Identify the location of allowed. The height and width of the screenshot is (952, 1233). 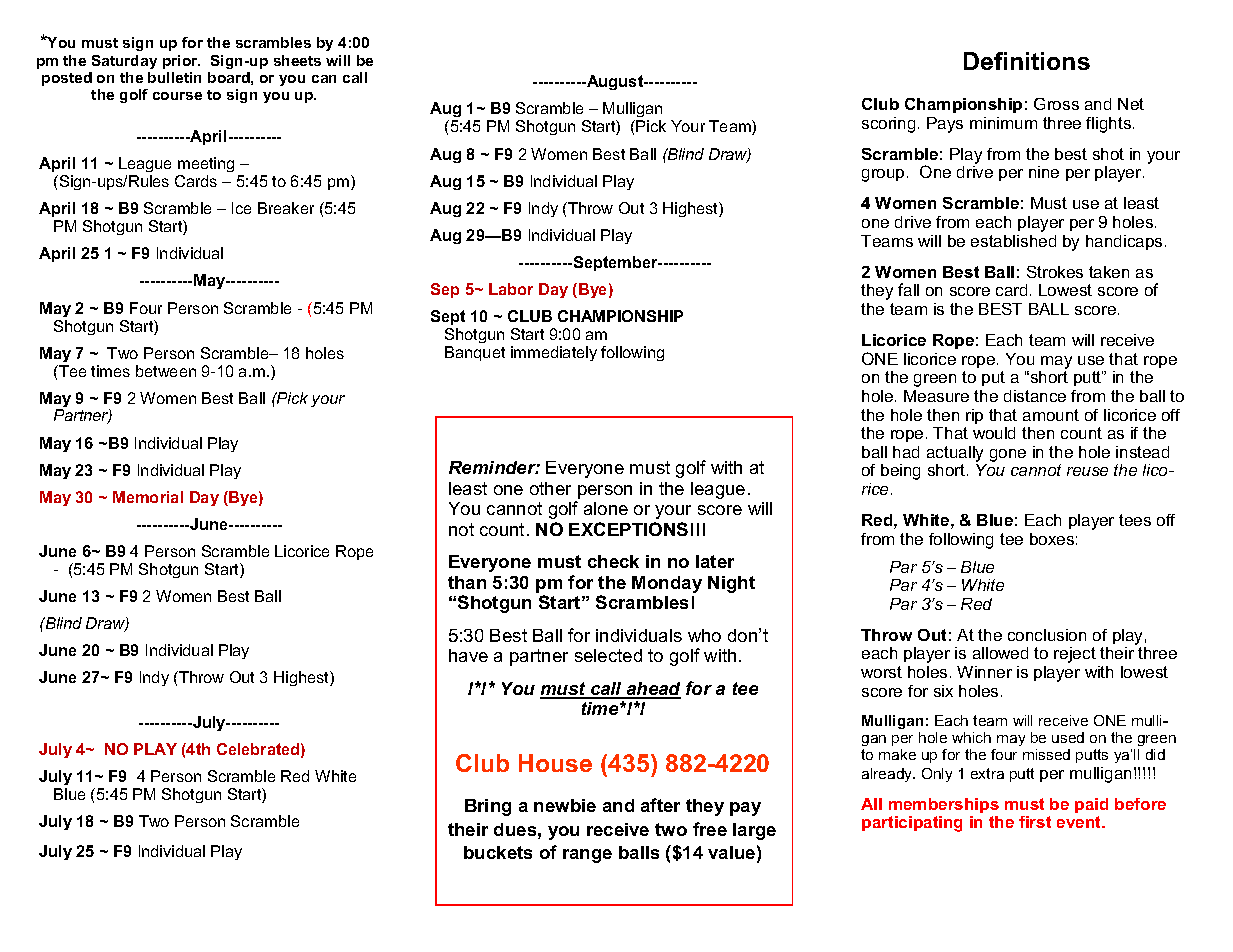
(1000, 653).
